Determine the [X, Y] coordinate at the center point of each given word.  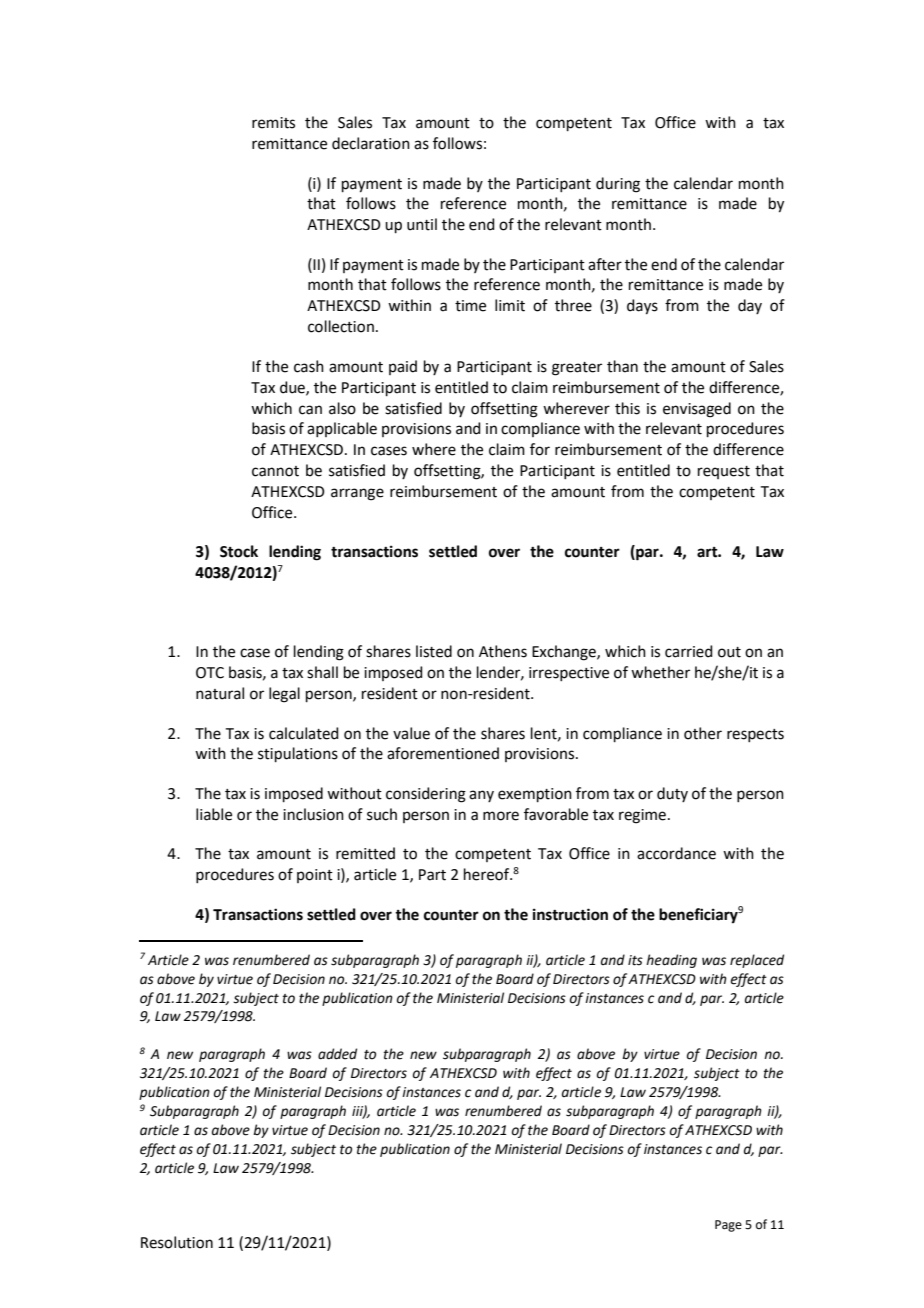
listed [434, 651]
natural [220, 693]
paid [403, 367]
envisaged [697, 410]
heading [671, 961]
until [422, 224]
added [337, 1054]
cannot [275, 471]
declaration [371, 143]
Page [728, 1226]
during [618, 185]
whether [660, 672]
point [315, 876]
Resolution [177, 1242]
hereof [488, 874]
